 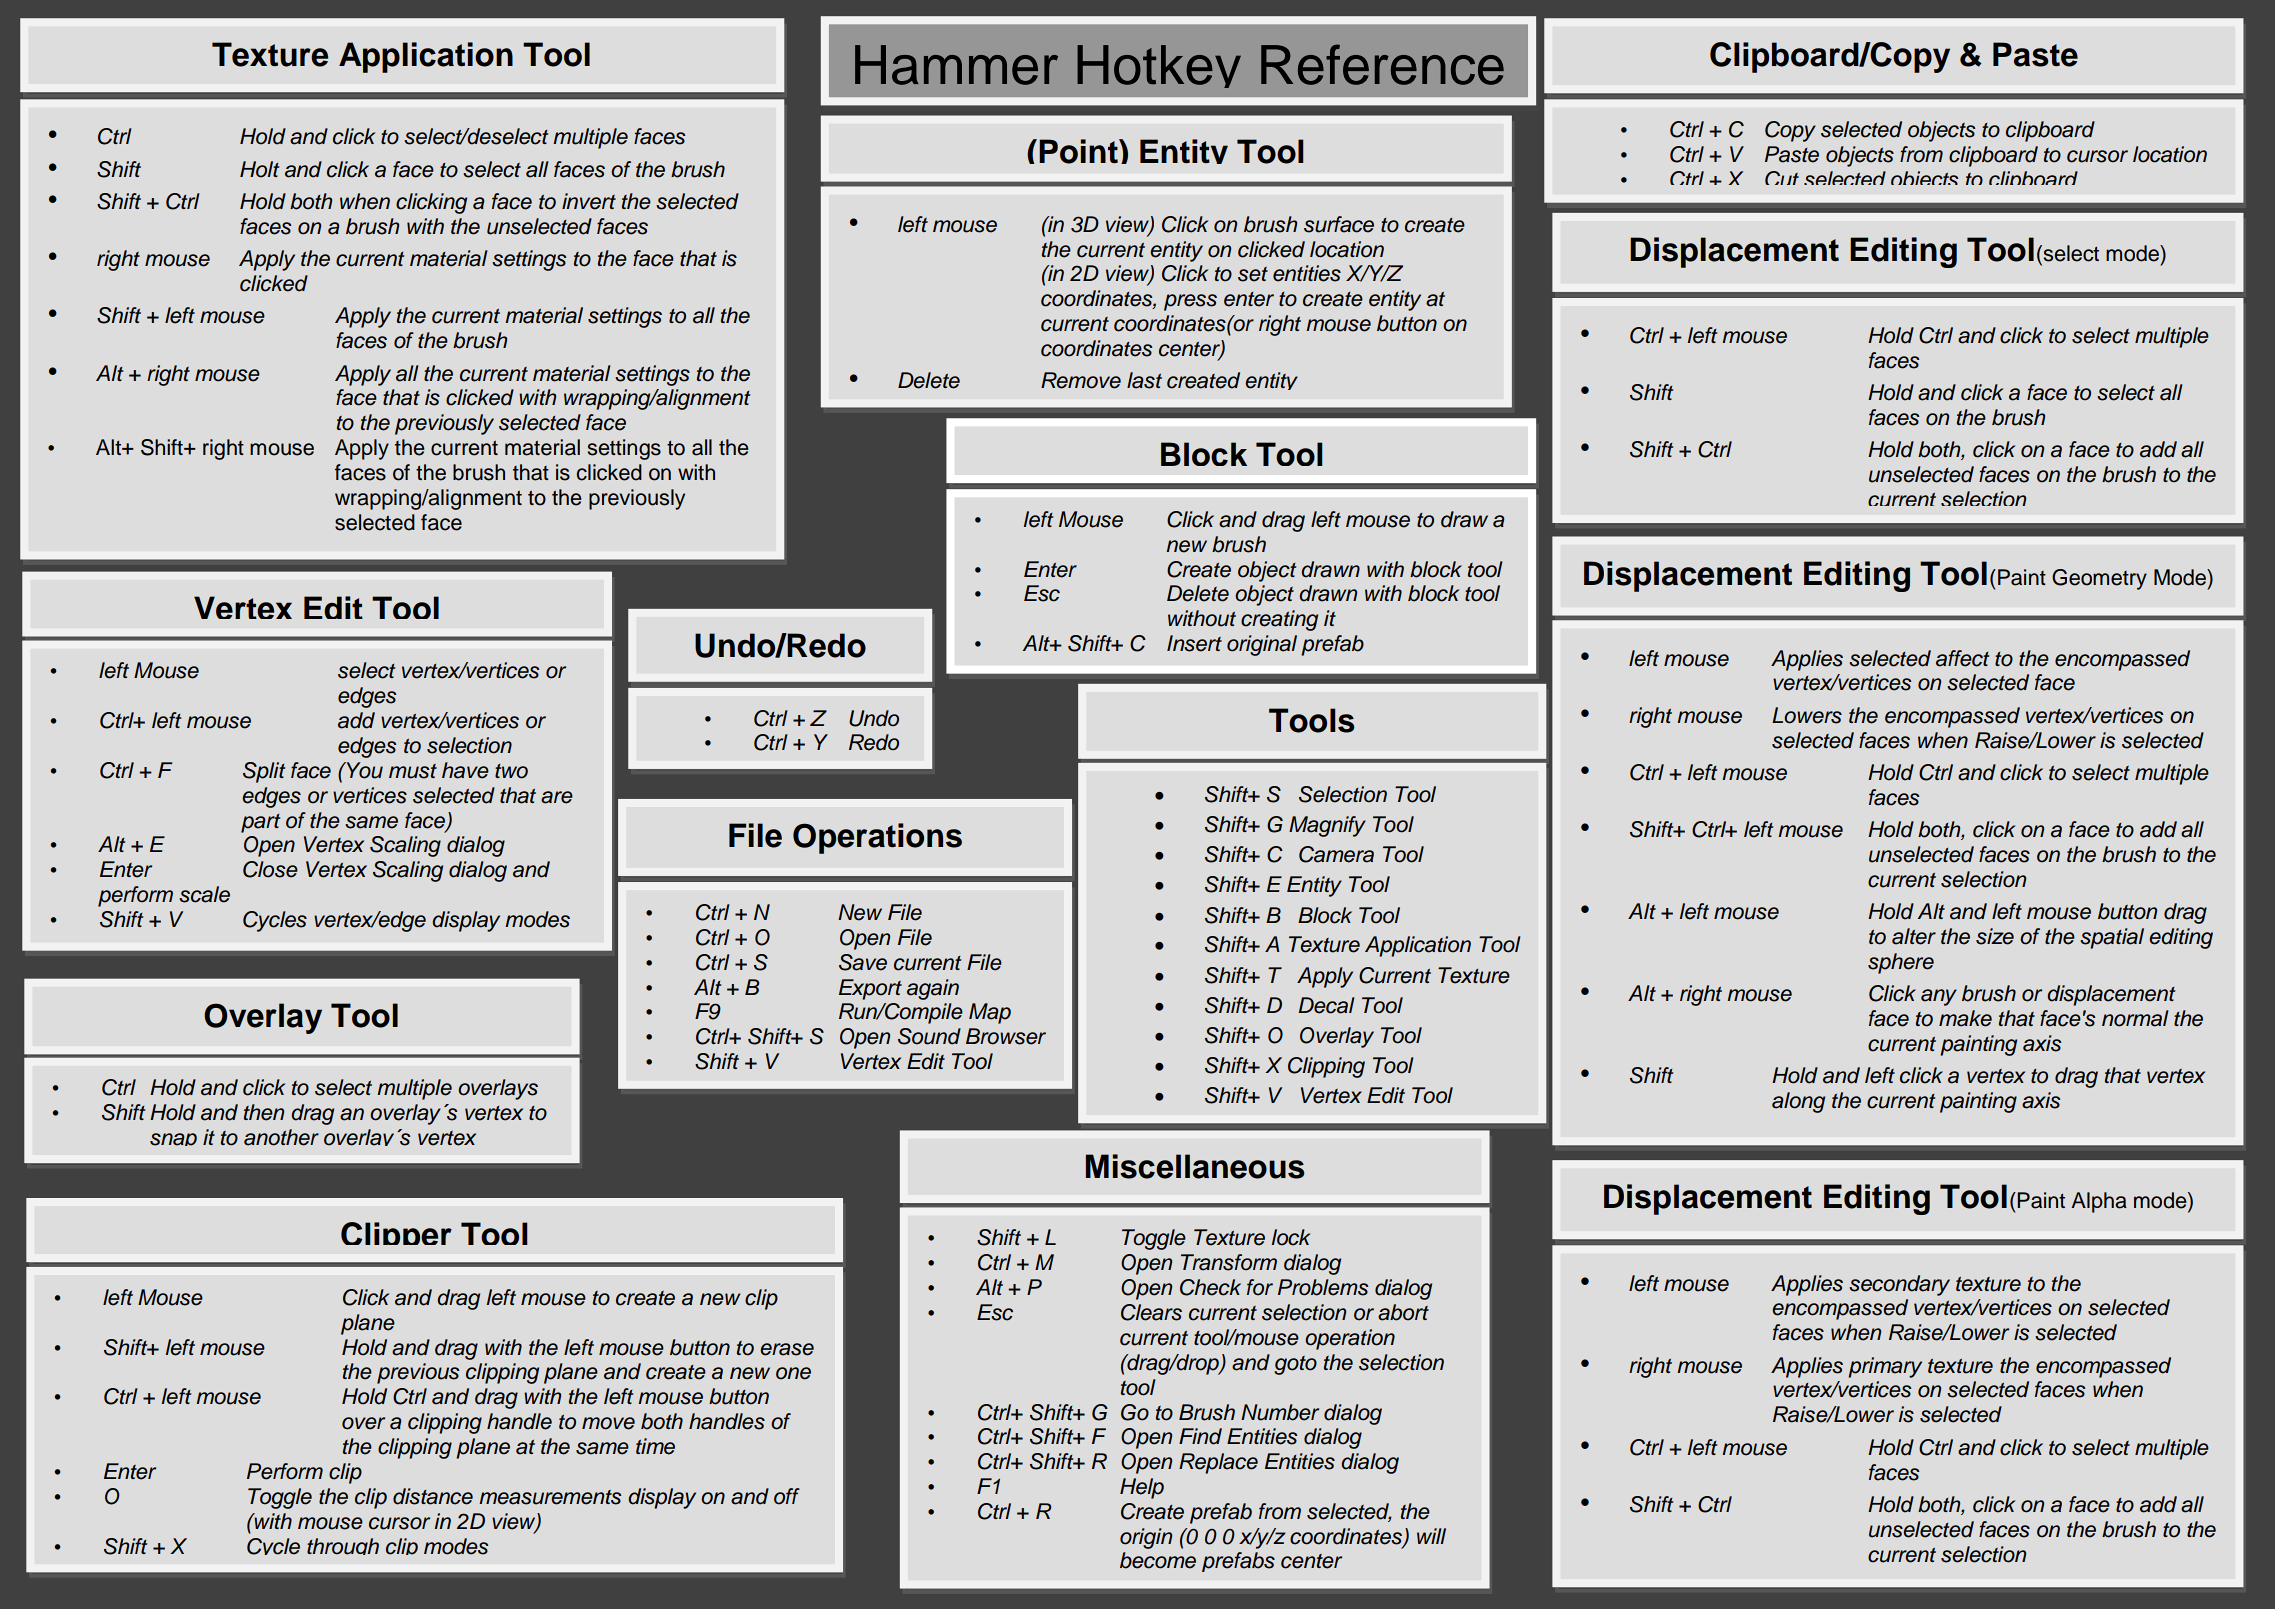 I want to click on Magnify, so click(x=1327, y=826).
